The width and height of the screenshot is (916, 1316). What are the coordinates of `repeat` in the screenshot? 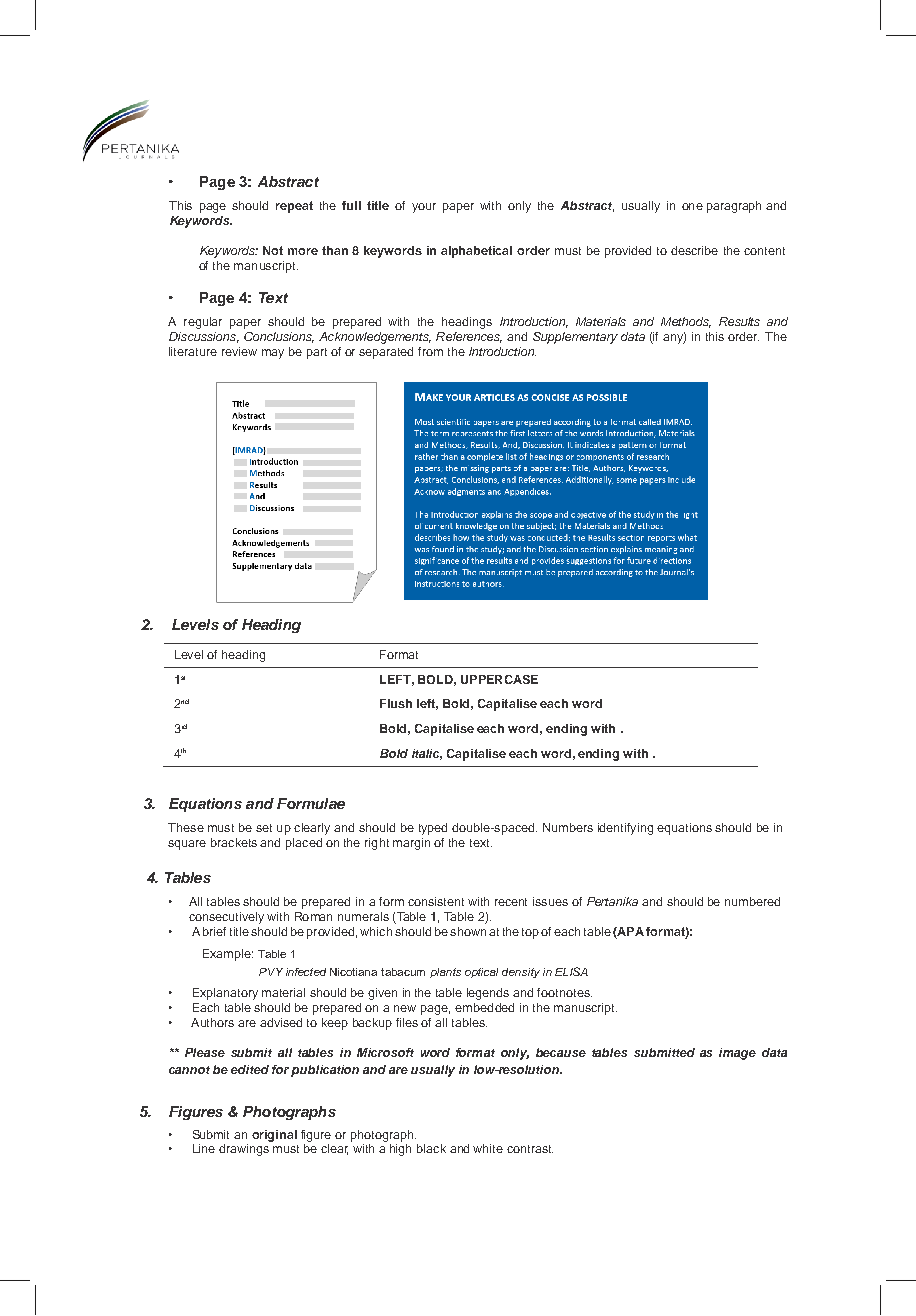 It's located at (294, 207).
